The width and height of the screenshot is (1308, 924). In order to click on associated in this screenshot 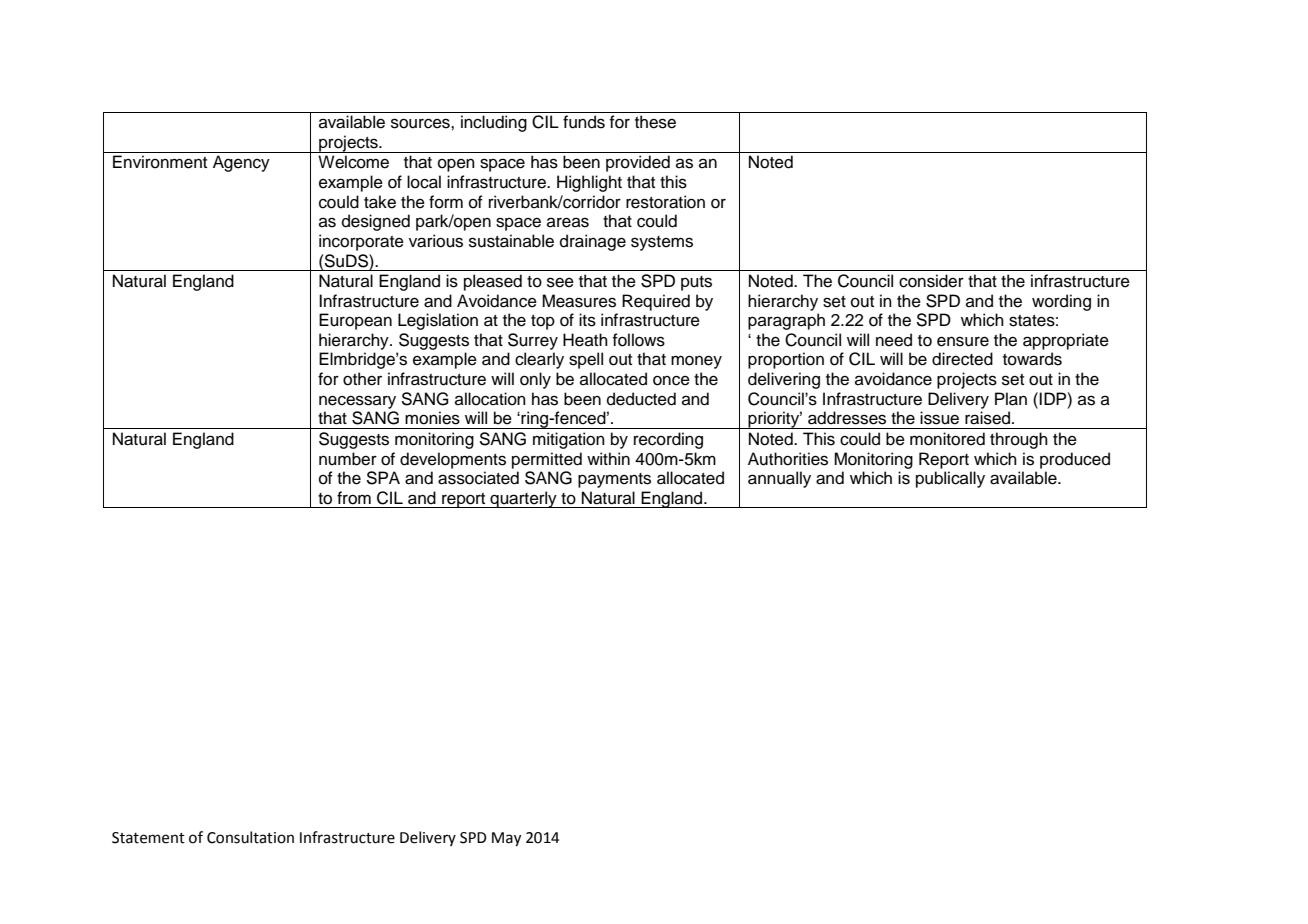, I will do `click(478, 478)`.
